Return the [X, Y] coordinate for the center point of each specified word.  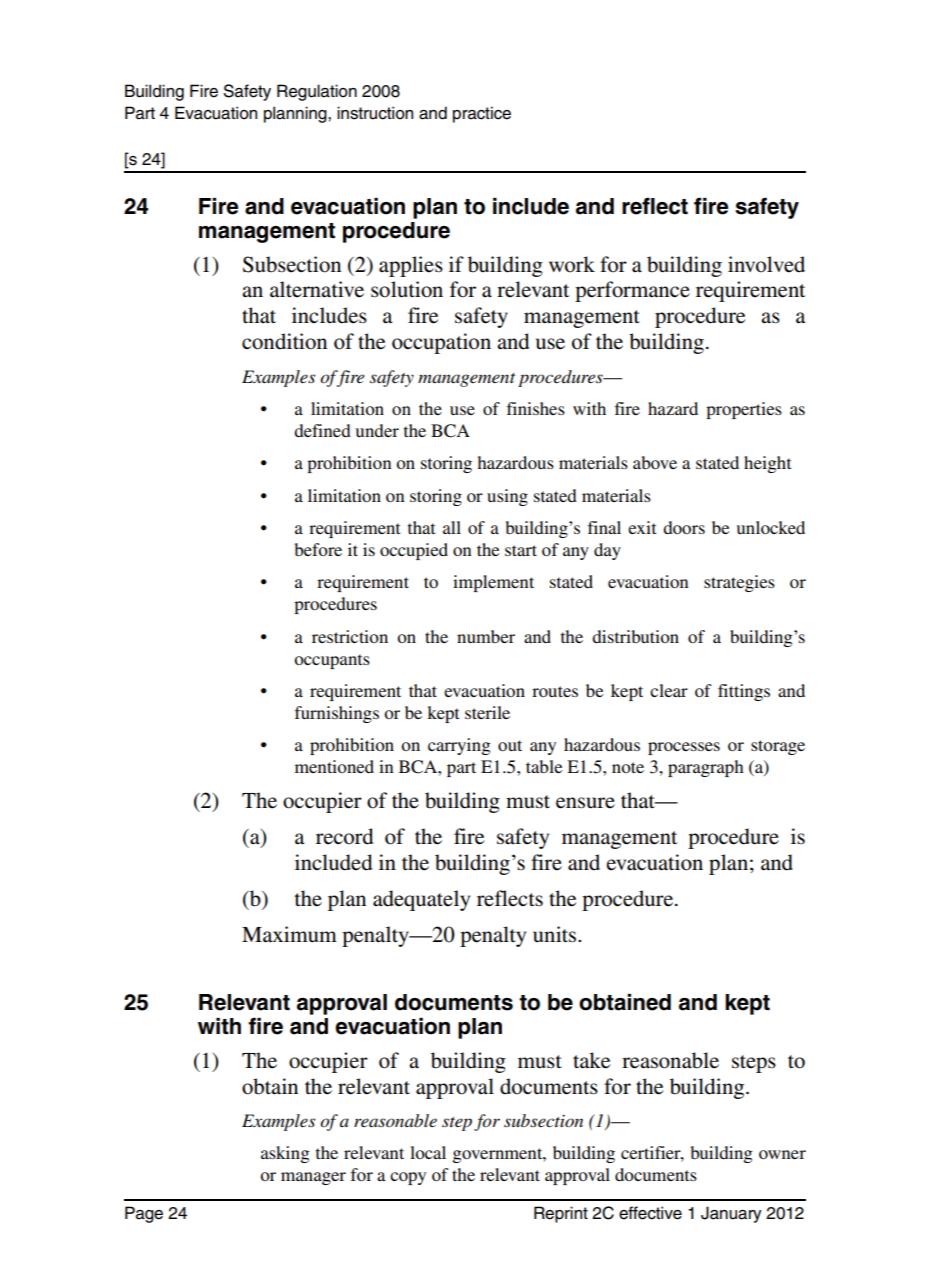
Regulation [317, 92]
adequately [421, 900]
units [556, 934]
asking [285, 1154]
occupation [441, 343]
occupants [332, 661]
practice [482, 114]
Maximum [289, 934]
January [731, 1214]
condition [284, 341]
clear [669, 690]
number [486, 636]
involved [766, 264]
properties [744, 410]
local [428, 1152]
